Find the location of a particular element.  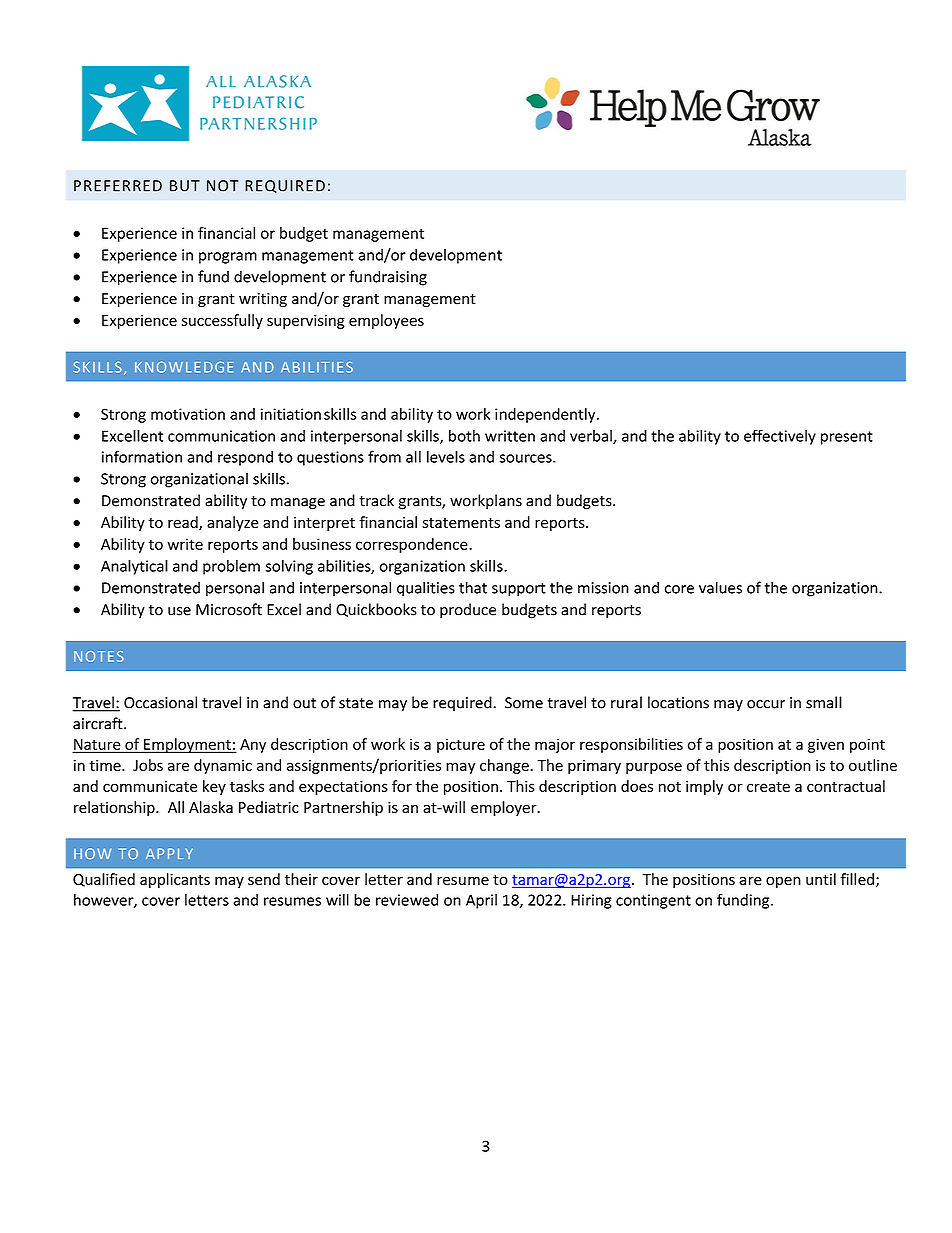

BUT is located at coordinates (185, 186).
